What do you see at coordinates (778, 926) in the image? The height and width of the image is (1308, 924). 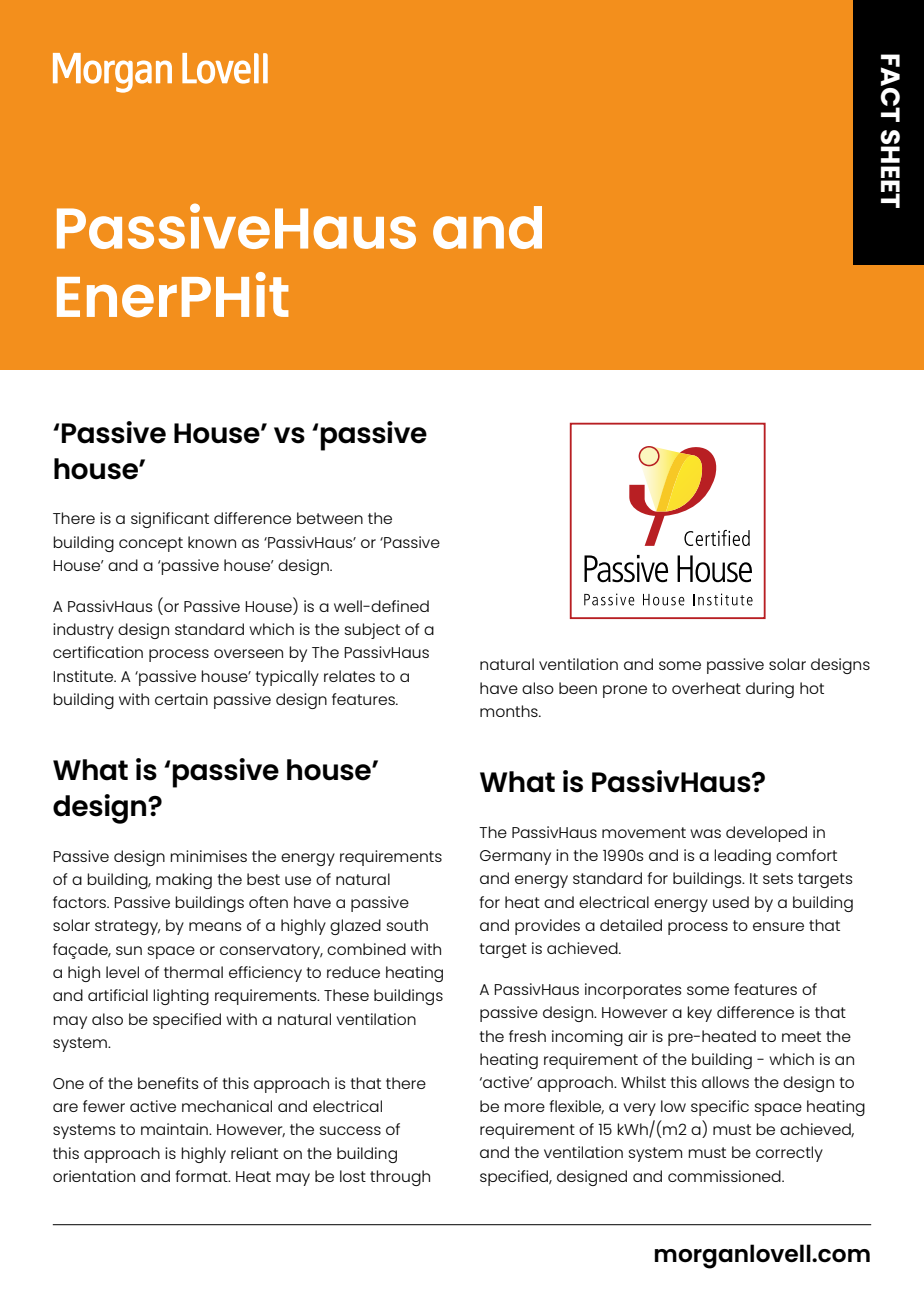 I see `ensure` at bounding box center [778, 926].
